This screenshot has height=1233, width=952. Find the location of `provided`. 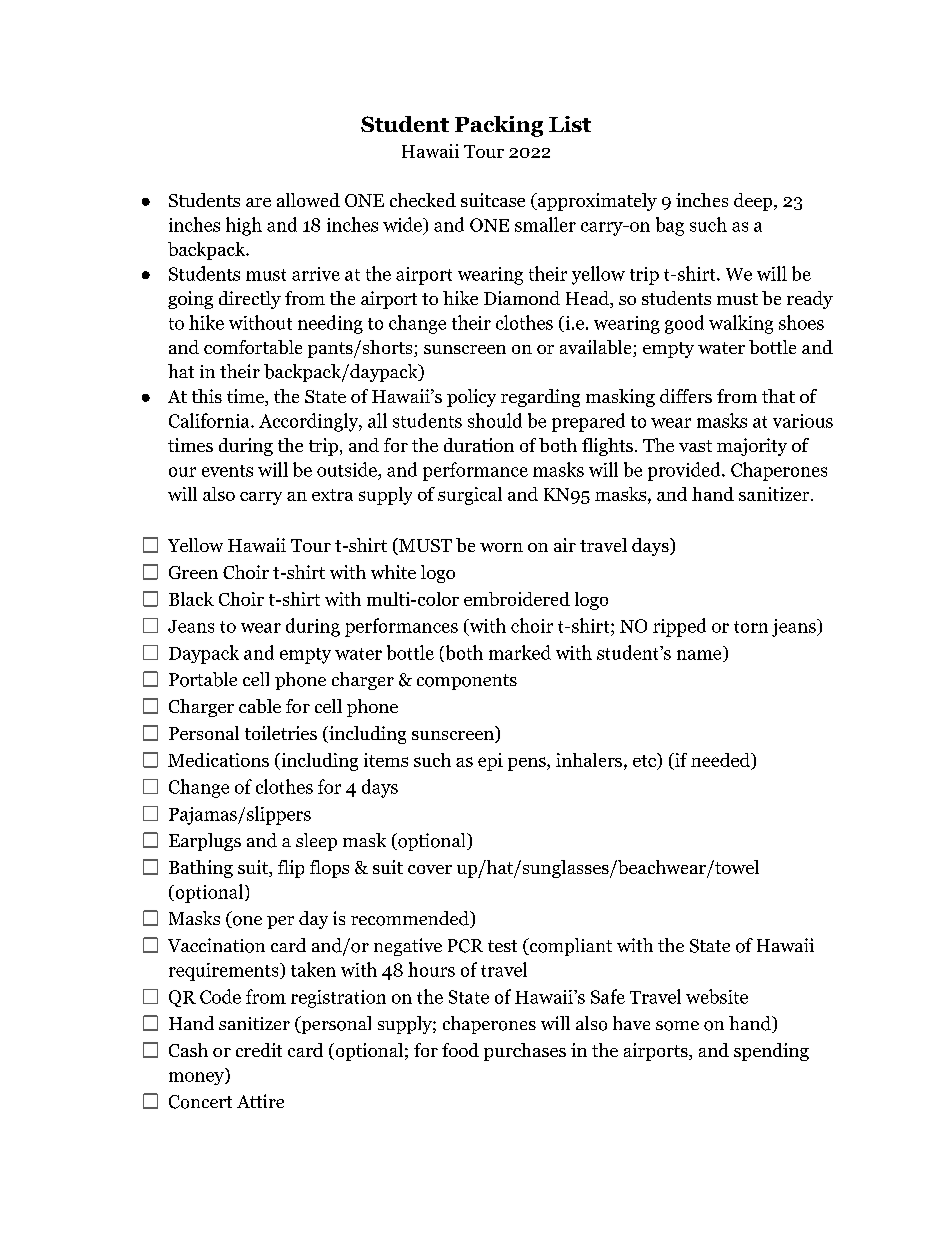

provided is located at coordinates (685, 471).
